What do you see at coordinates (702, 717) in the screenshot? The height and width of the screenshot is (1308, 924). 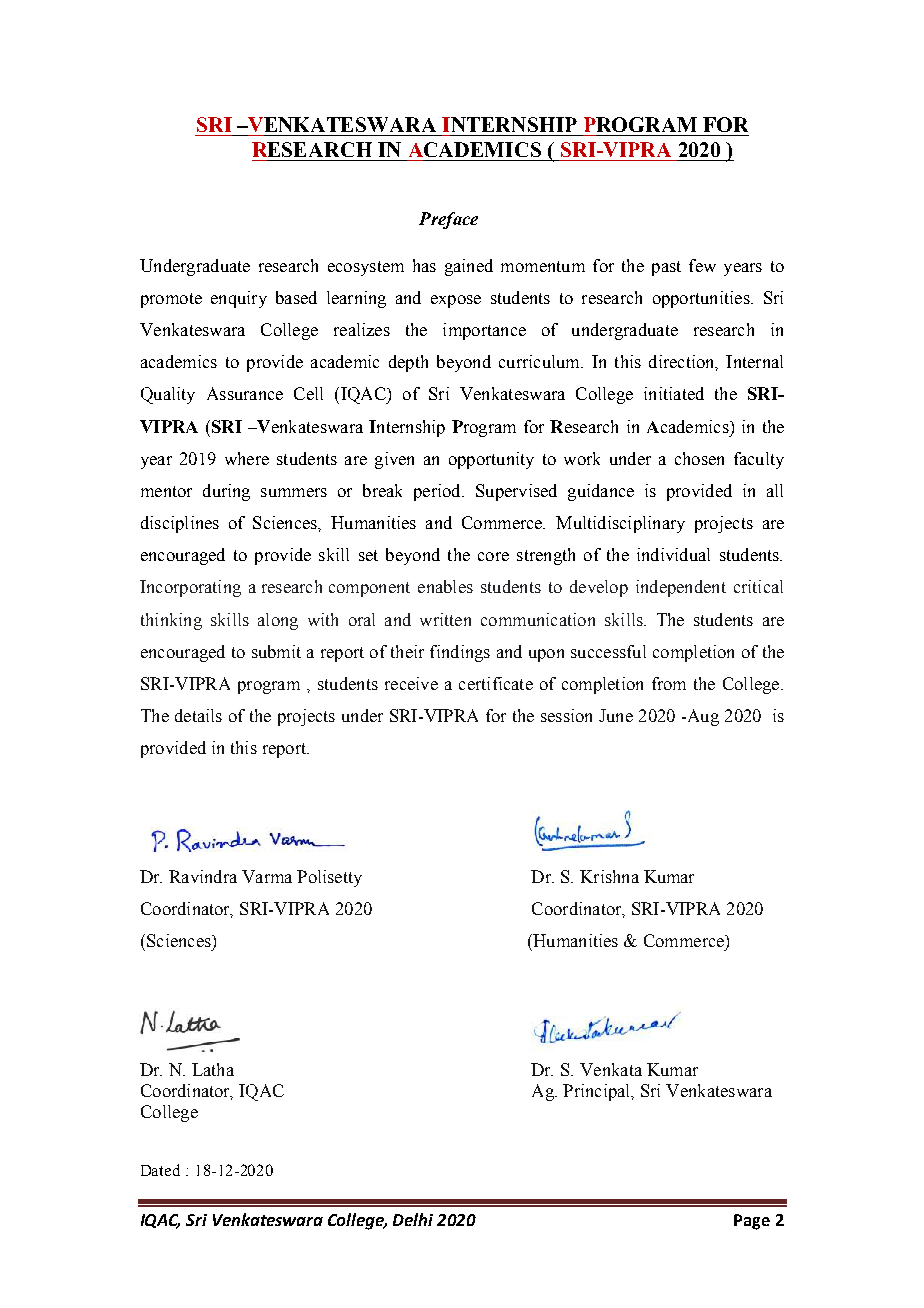 I see `Aug` at bounding box center [702, 717].
